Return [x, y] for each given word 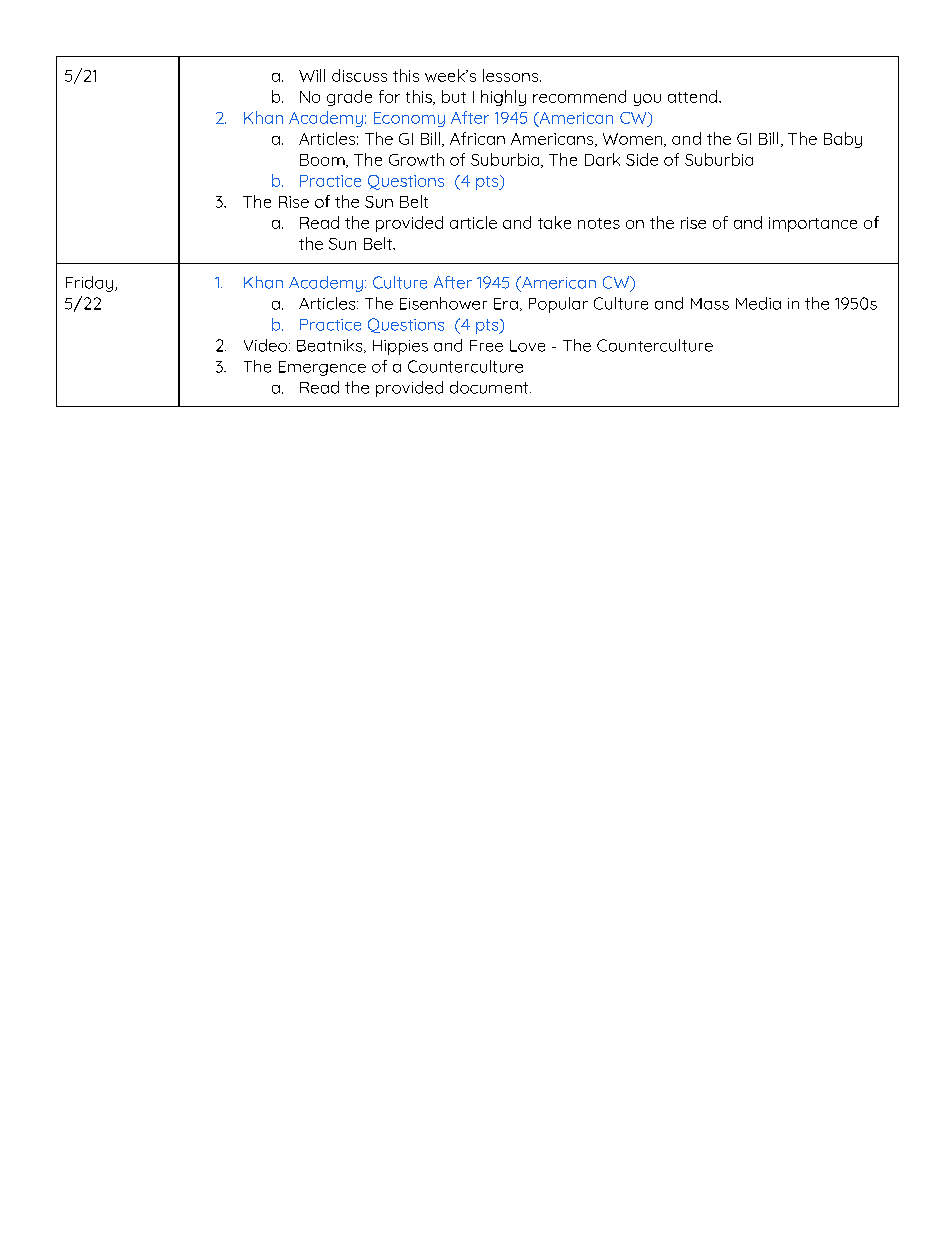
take [554, 222]
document [490, 387]
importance [813, 224]
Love [527, 346]
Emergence [322, 368]
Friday [91, 284]
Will [312, 75]
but [454, 96]
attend [694, 96]
